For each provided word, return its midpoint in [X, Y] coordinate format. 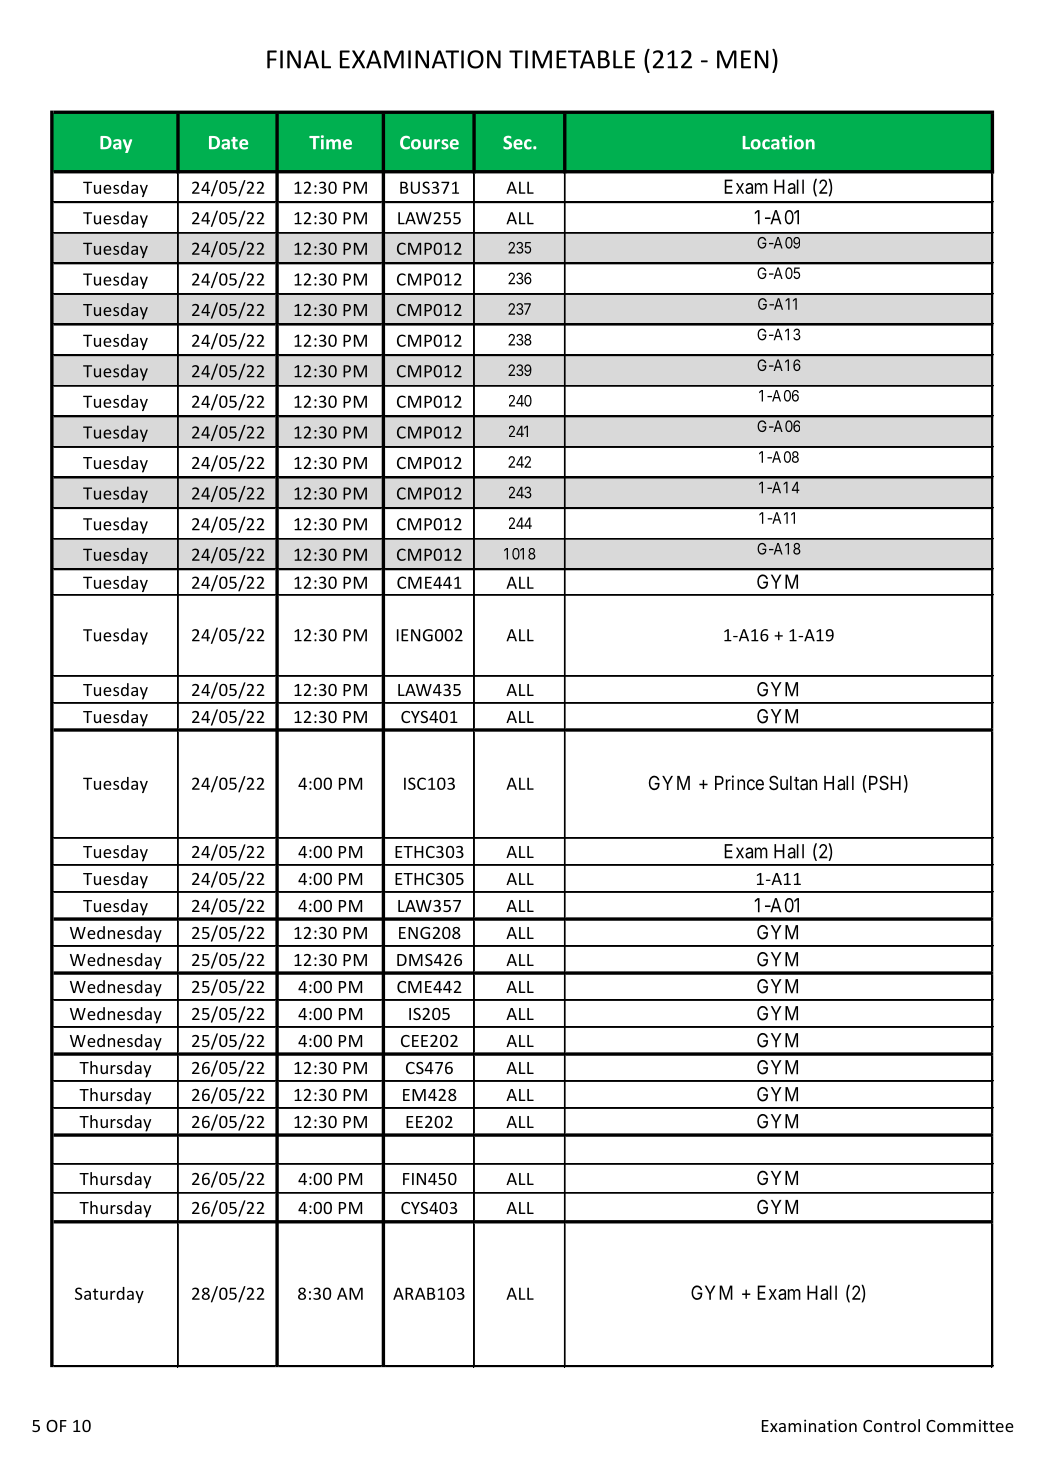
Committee [970, 1425]
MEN [743, 59]
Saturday [109, 1295]
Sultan [793, 783]
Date [228, 143]
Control [891, 1425]
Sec [518, 143]
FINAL [299, 59]
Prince [739, 782]
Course [429, 143]
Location [778, 142]
